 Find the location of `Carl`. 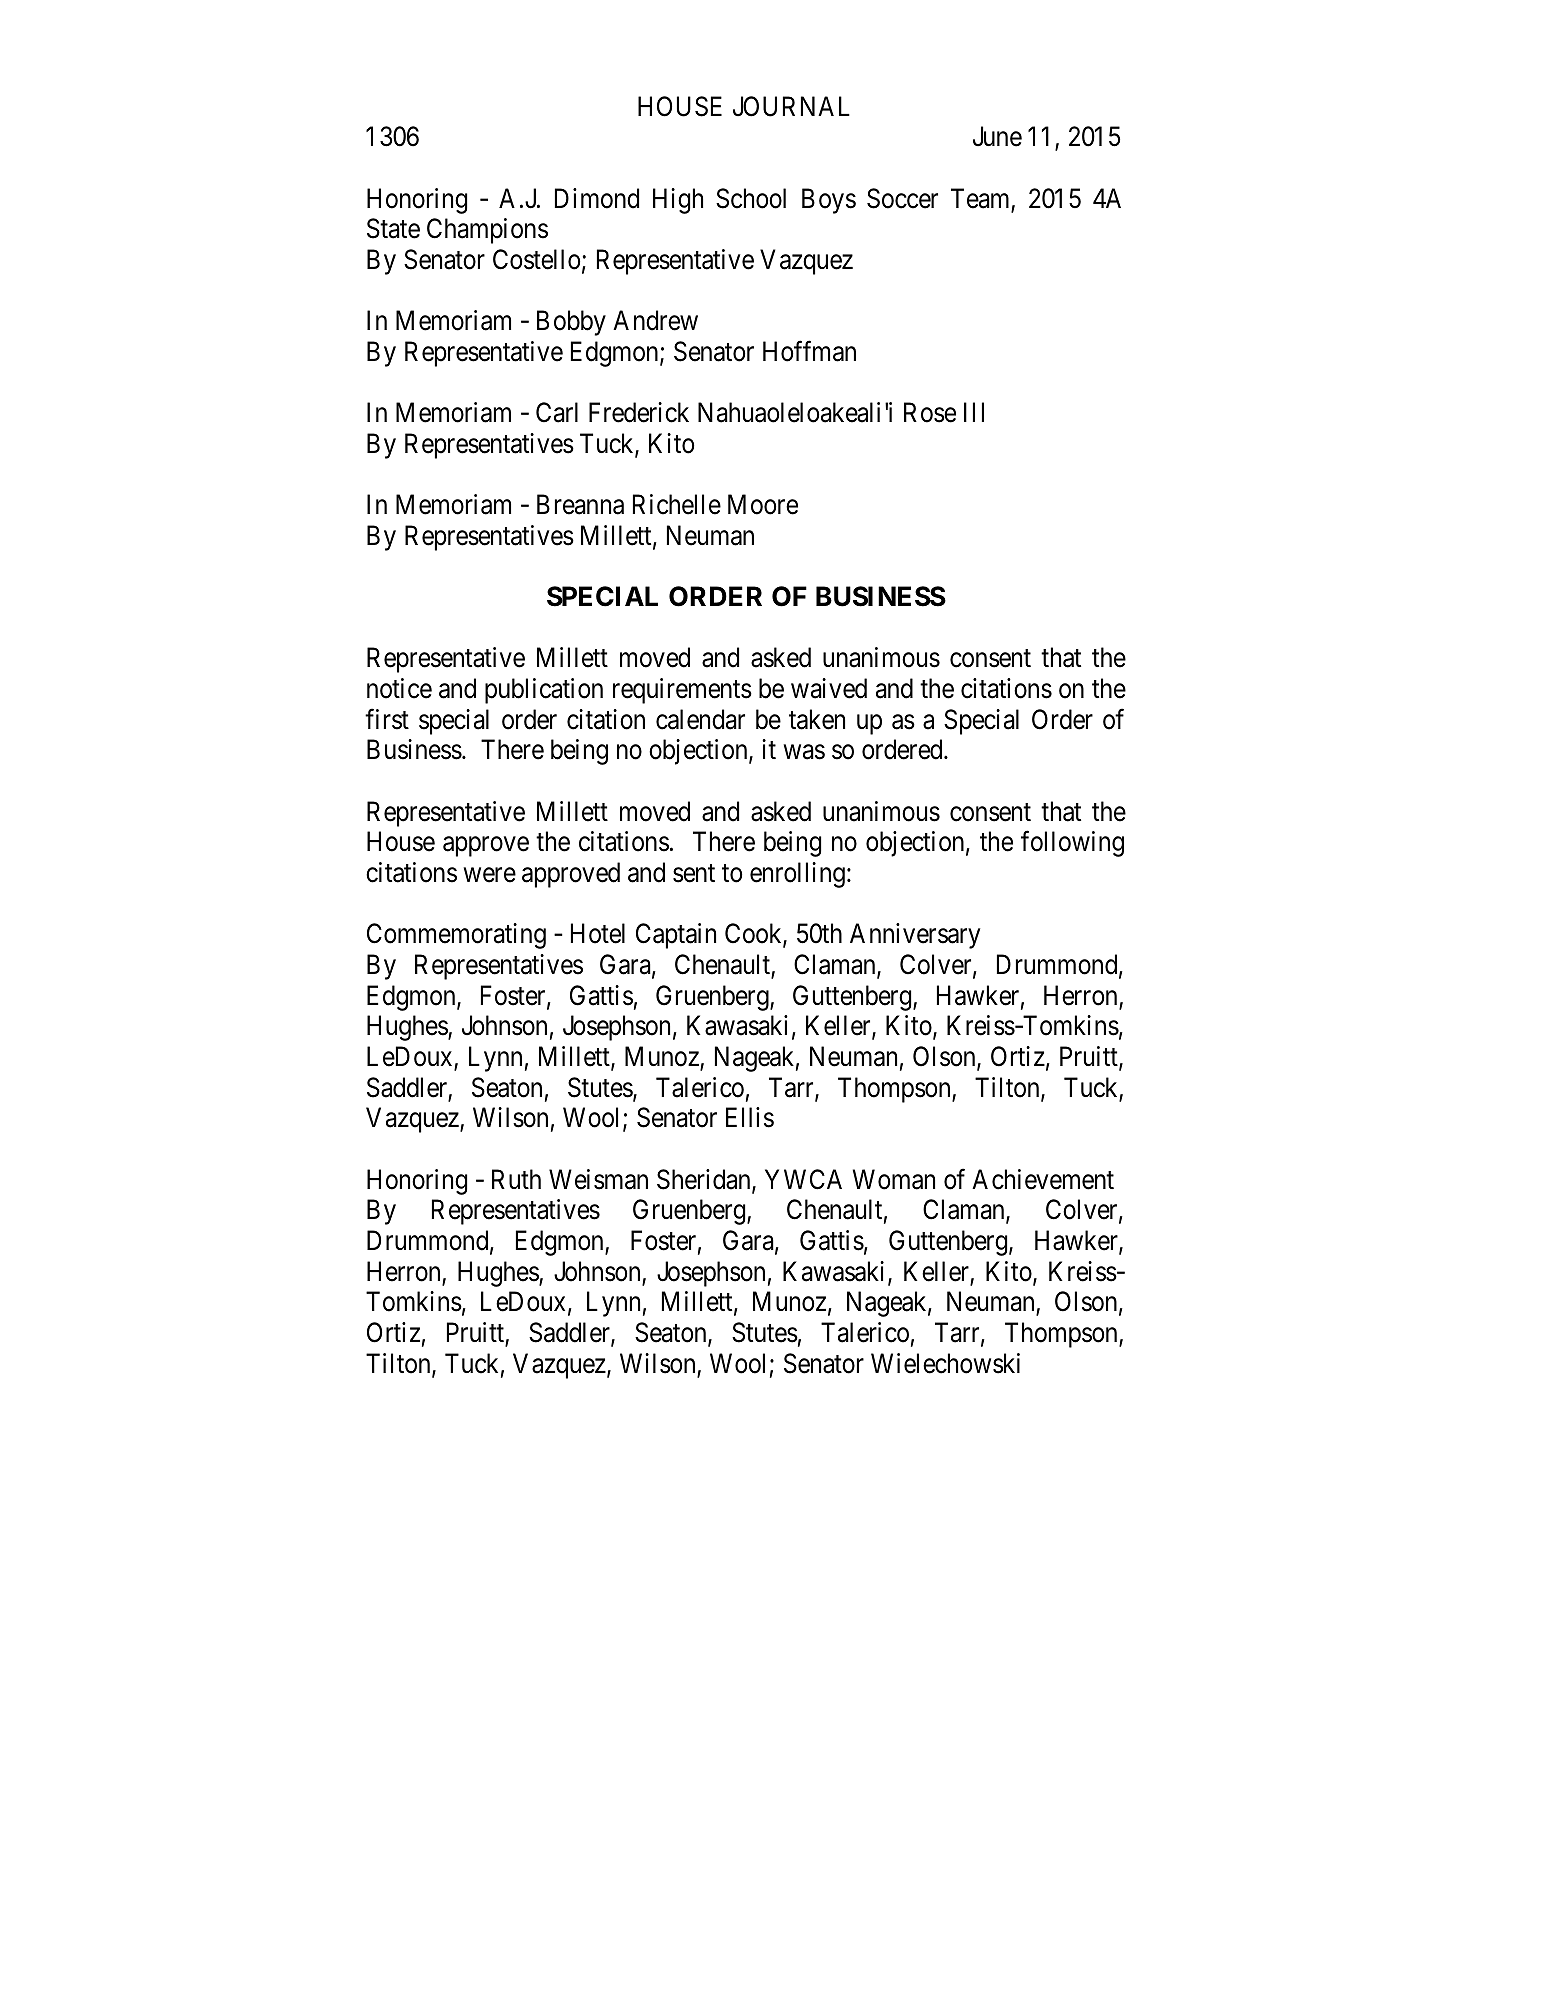

Carl is located at coordinates (557, 412).
